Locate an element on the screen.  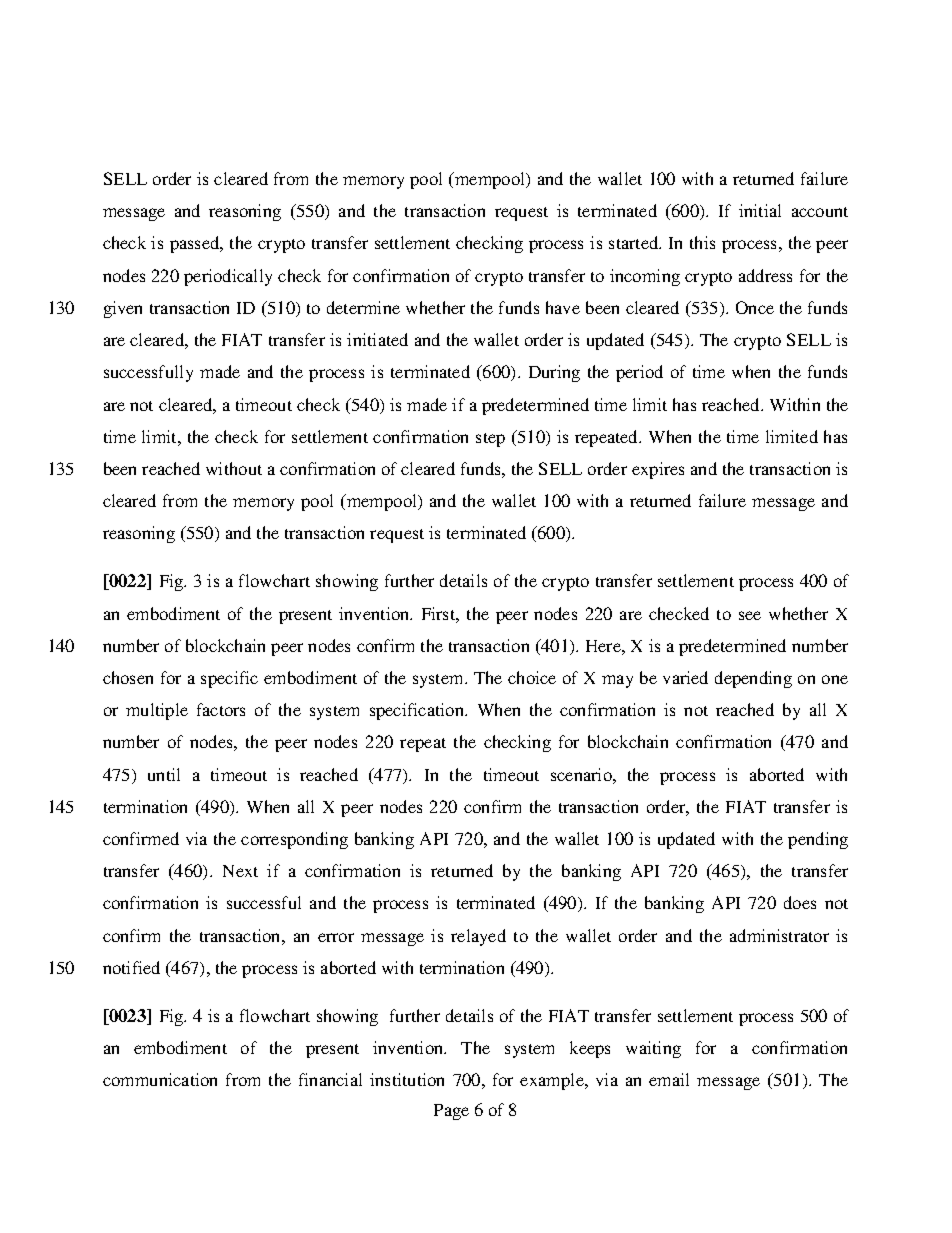
passed is located at coordinates (196, 244).
